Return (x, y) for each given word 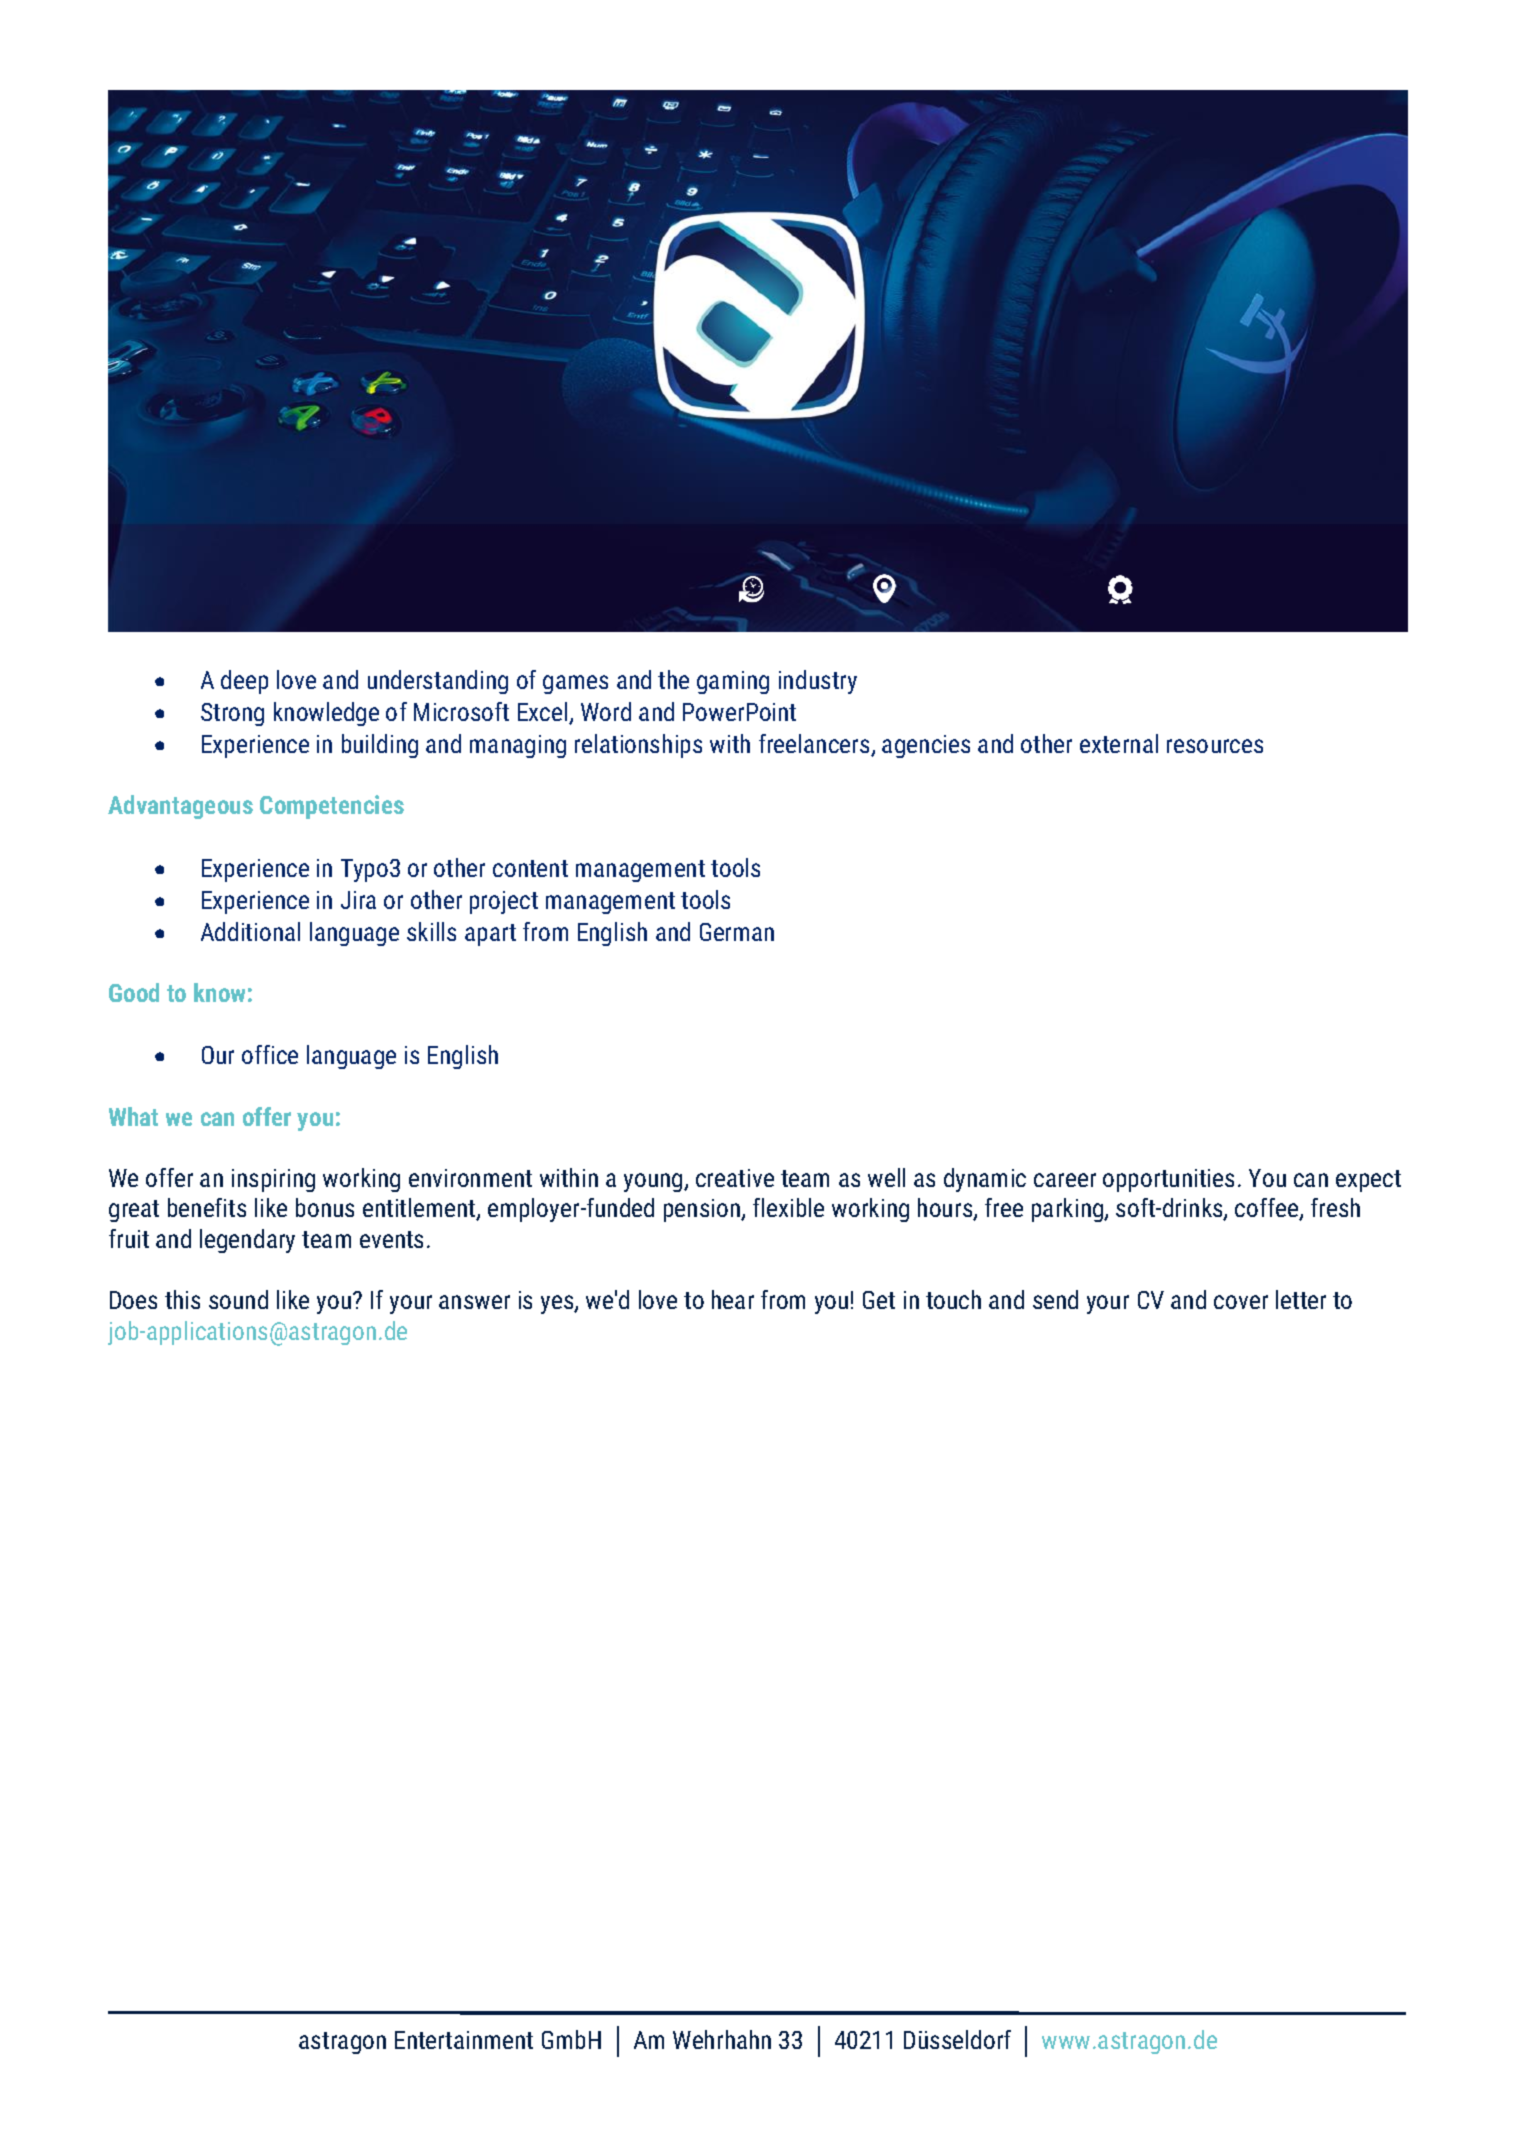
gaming (733, 682)
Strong (232, 714)
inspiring (273, 1180)
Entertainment (464, 2040)
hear (733, 1299)
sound (238, 1299)
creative (735, 1178)
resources (1215, 746)
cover (1241, 1302)
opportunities (1168, 1180)
